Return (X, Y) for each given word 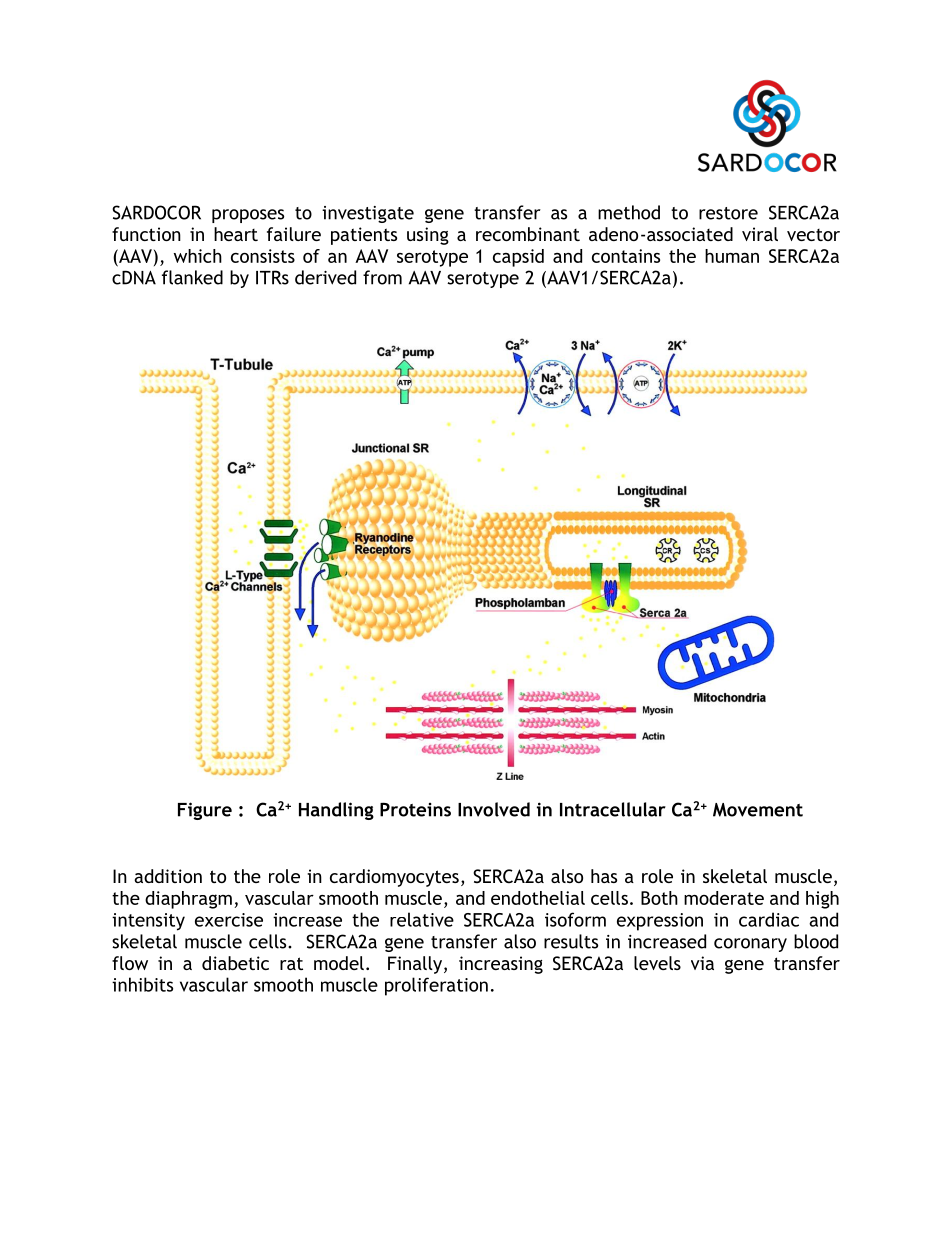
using (428, 236)
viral (760, 234)
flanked (192, 277)
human (732, 256)
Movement (758, 810)
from (382, 277)
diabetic (235, 963)
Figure (205, 811)
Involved (494, 809)
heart (236, 234)
